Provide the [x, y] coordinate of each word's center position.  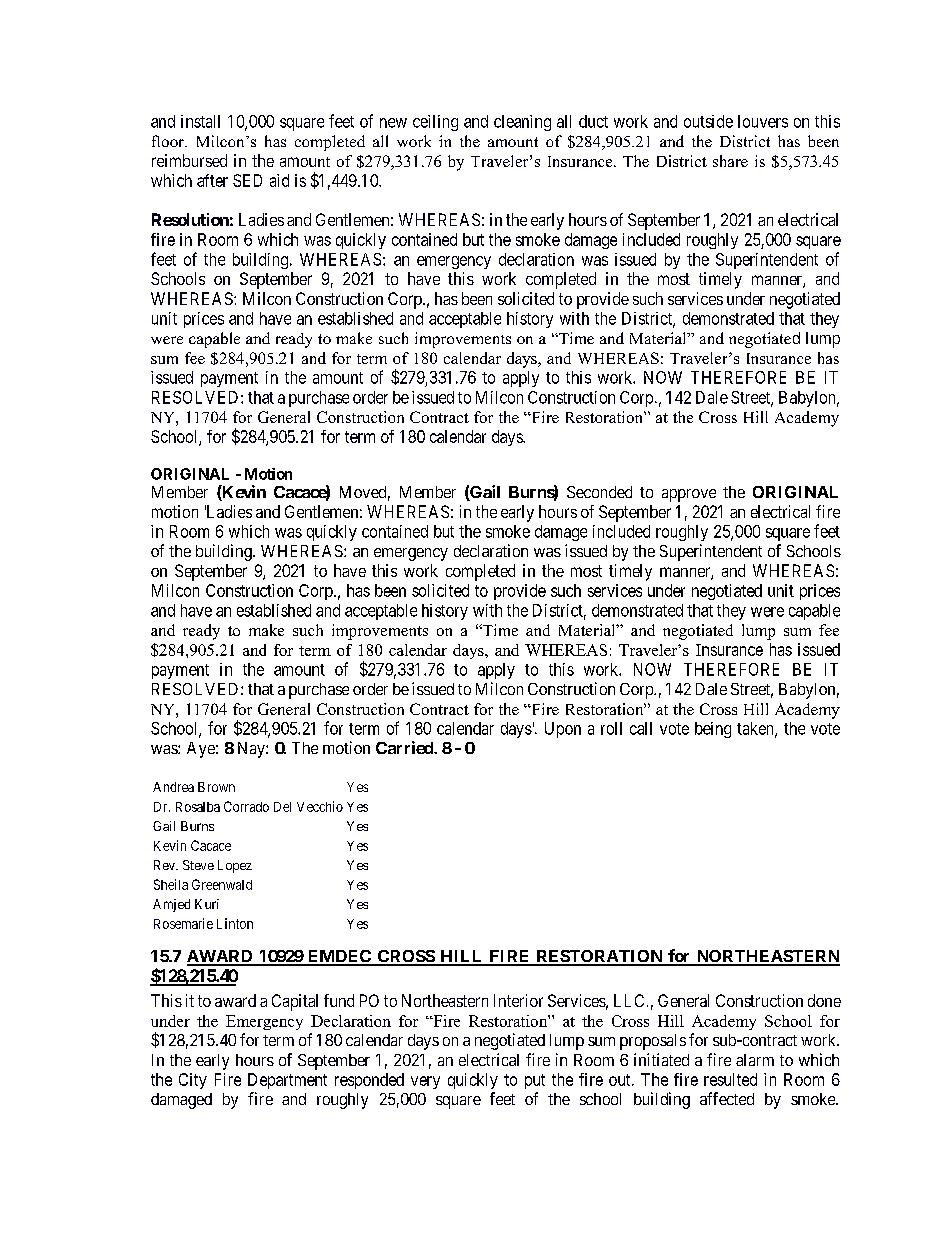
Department [287, 1081]
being [713, 730]
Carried [405, 747]
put [535, 1081]
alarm [755, 1060]
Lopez [235, 866]
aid [279, 180]
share [730, 161]
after [212, 180]
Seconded [599, 492]
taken [756, 729]
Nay [252, 750]
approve [689, 495]
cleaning [522, 123]
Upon [563, 730]
